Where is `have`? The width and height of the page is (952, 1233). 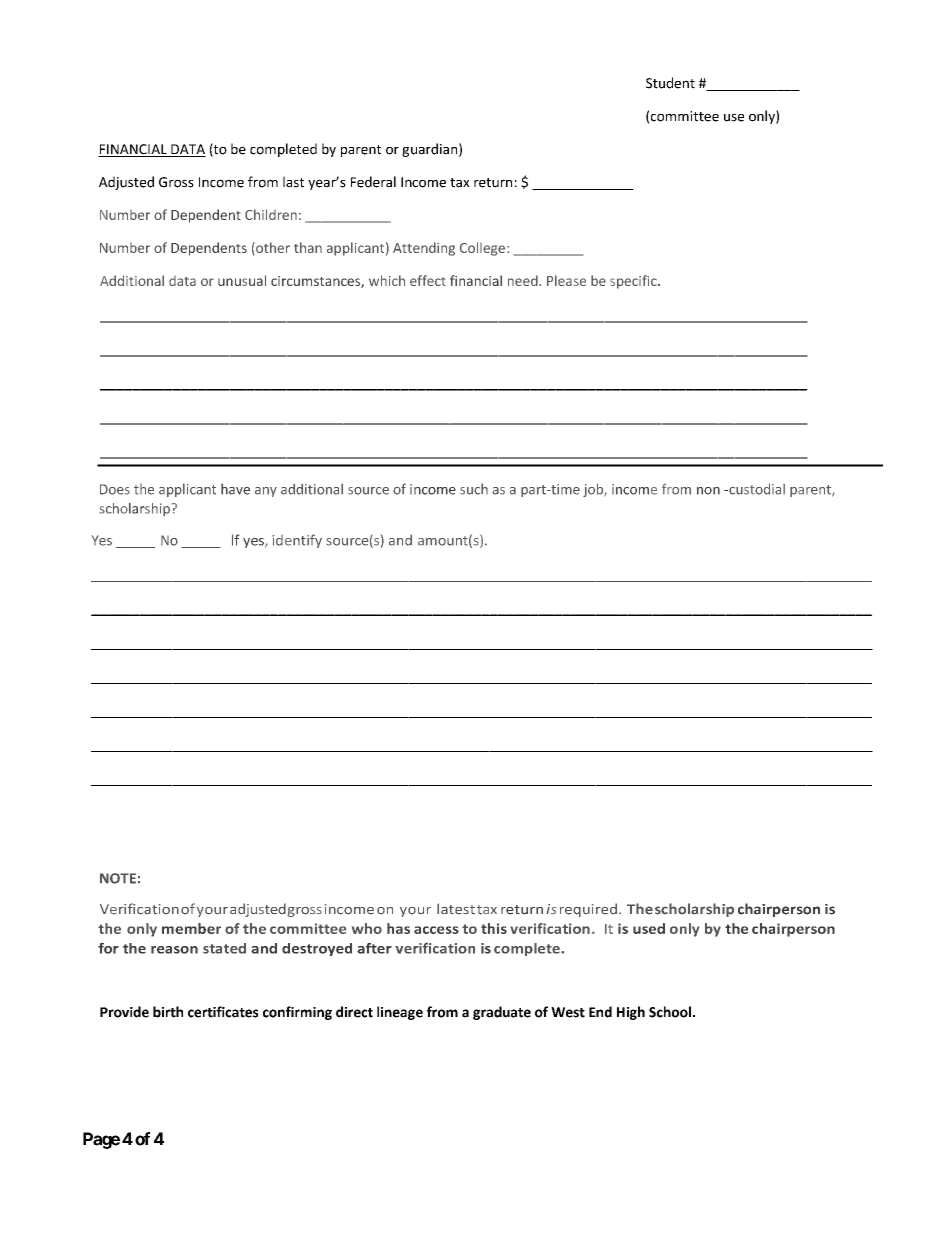
have is located at coordinates (235, 489).
